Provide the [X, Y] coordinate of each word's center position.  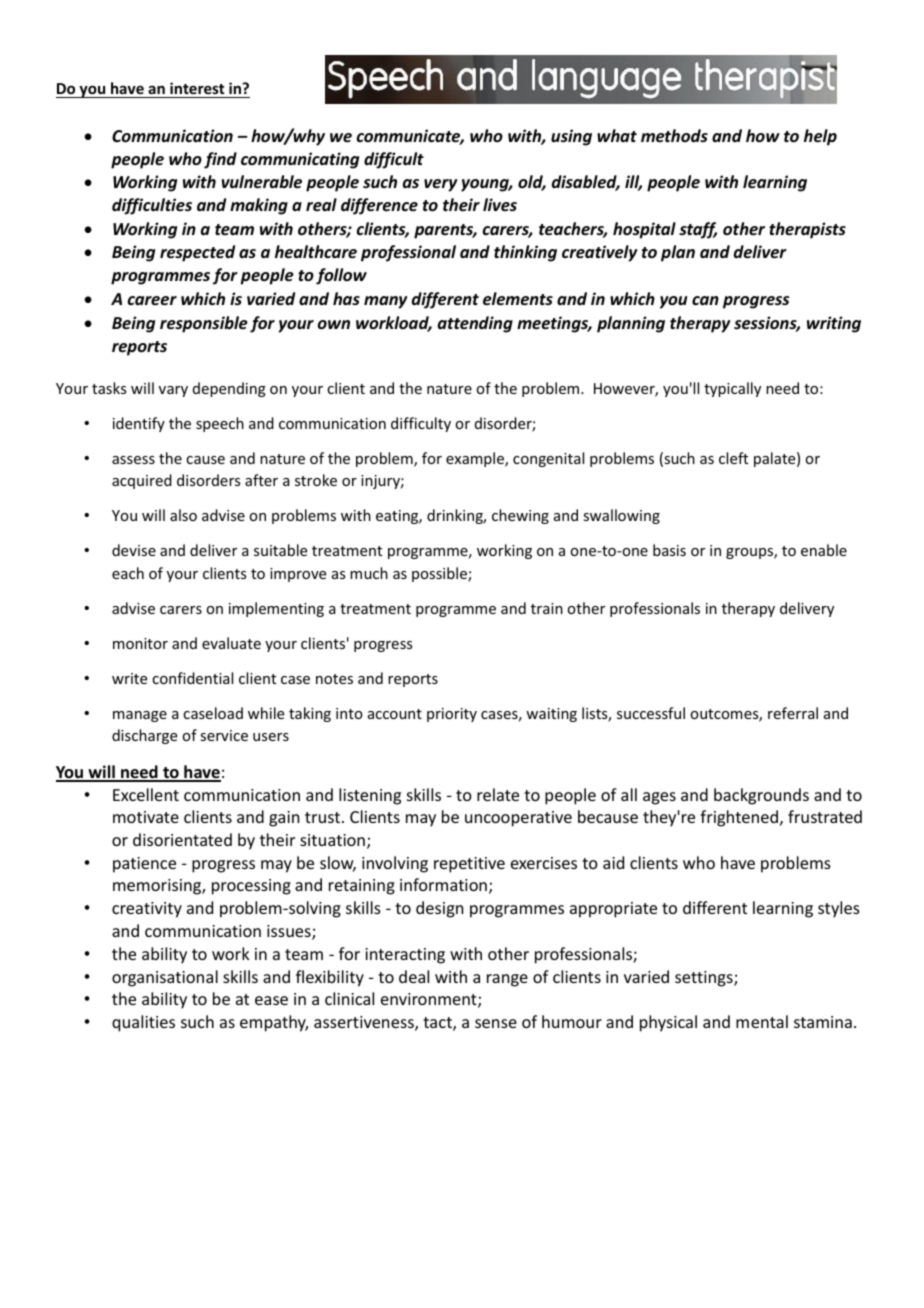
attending [475, 324]
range [507, 980]
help [820, 137]
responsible [204, 324]
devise [134, 550]
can [705, 300]
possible [440, 574]
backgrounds [761, 796]
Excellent [146, 794]
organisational [165, 978]
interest [197, 88]
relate [498, 794]
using [571, 137]
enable [824, 550]
